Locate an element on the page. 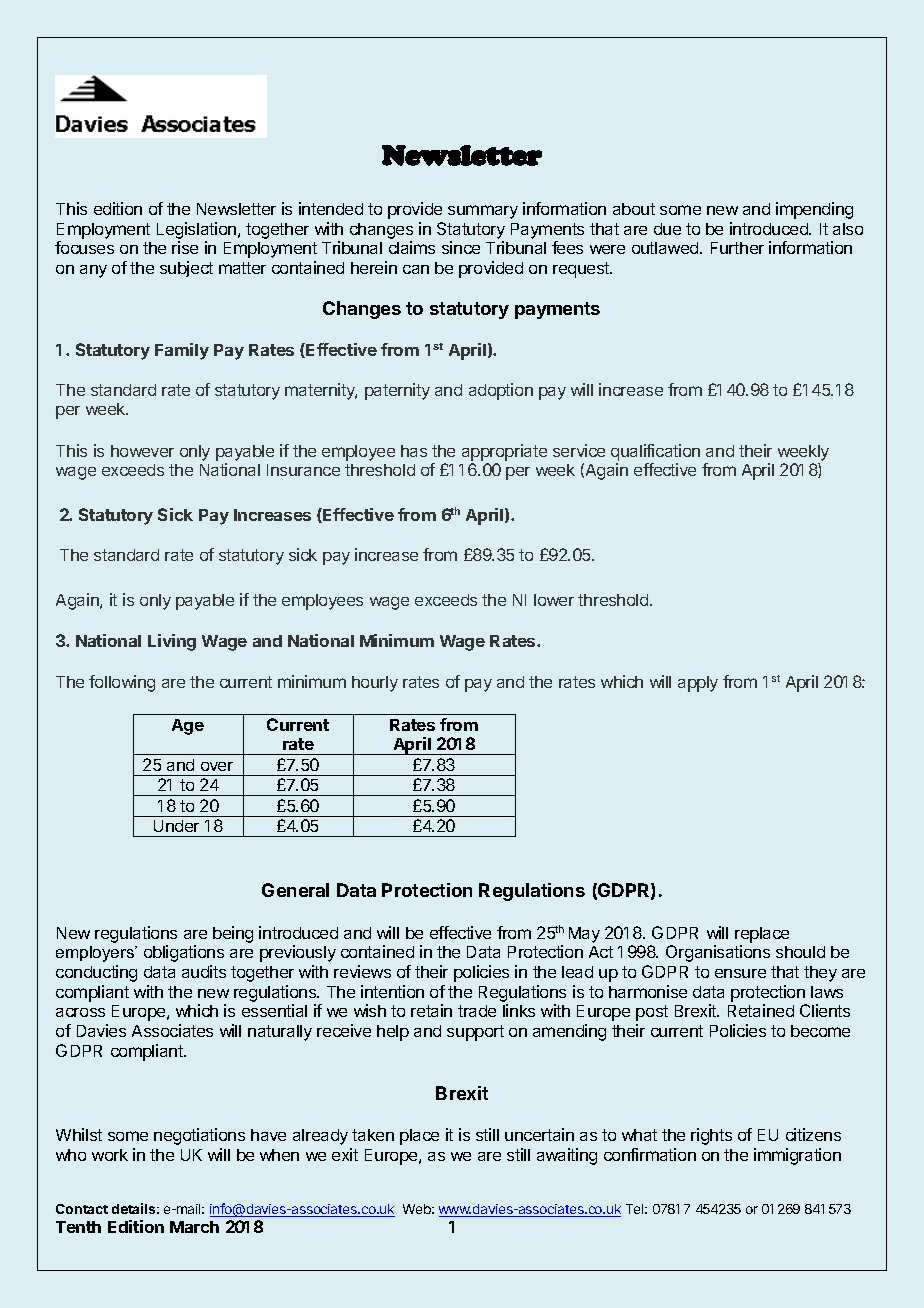 The height and width of the document is (1308, 924). since is located at coordinates (461, 247).
